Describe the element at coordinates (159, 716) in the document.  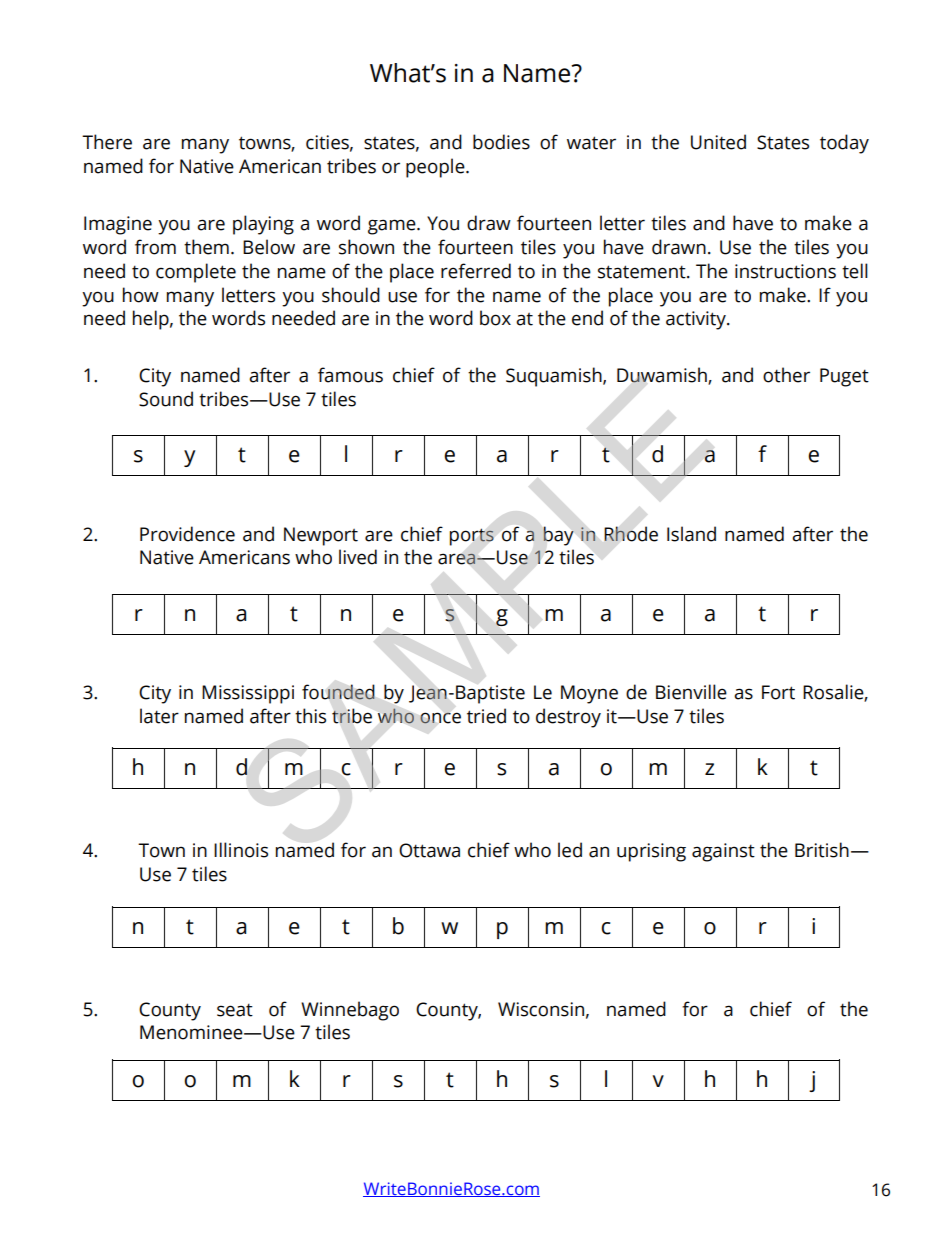
I see `later` at that location.
